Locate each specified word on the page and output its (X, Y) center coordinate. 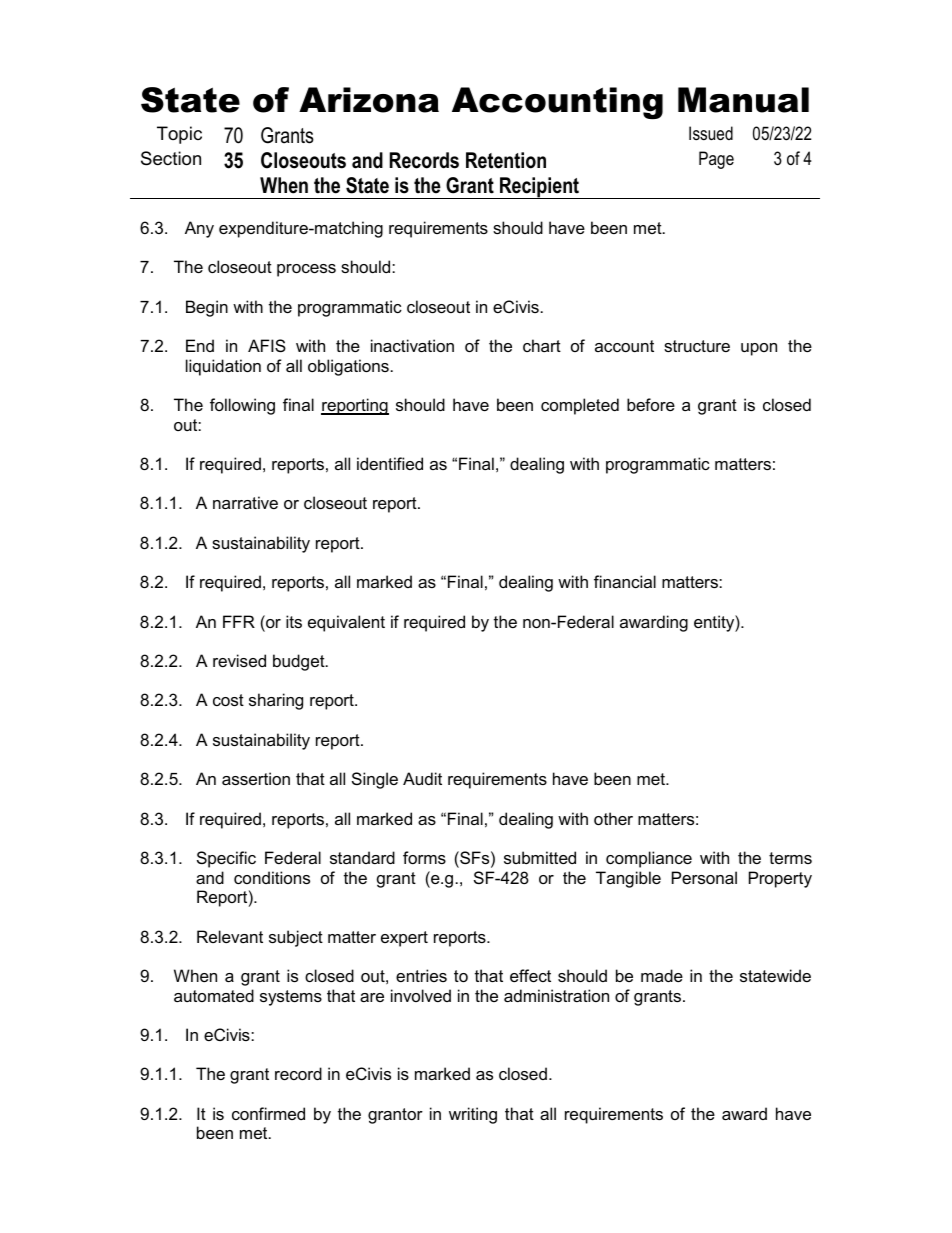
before (651, 404)
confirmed (268, 1113)
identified (390, 463)
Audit (422, 778)
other (613, 818)
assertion (256, 778)
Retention (506, 160)
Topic (179, 135)
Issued (711, 133)
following (242, 406)
